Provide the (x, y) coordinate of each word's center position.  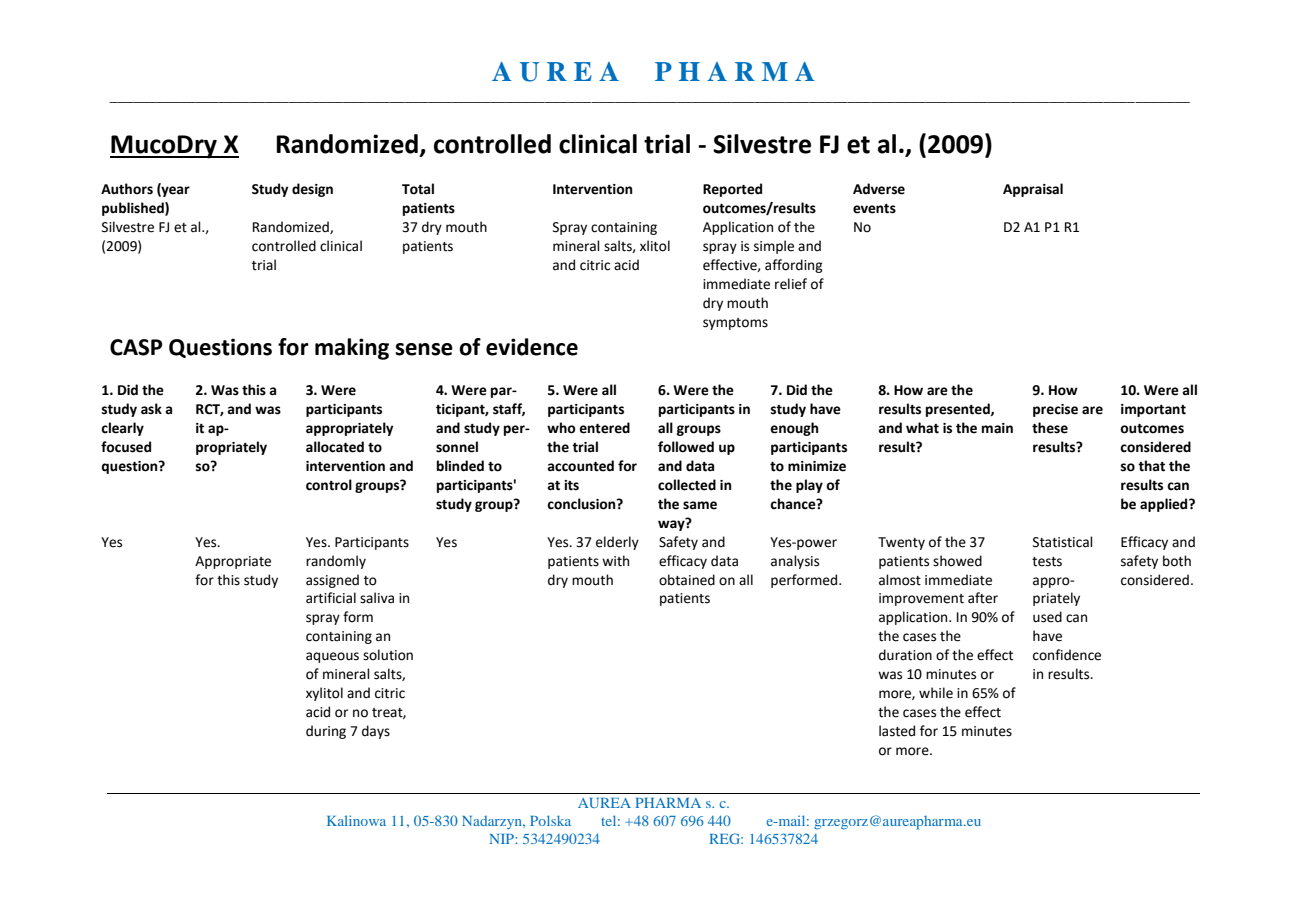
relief (791, 284)
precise (1055, 410)
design (312, 190)
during (326, 732)
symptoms (735, 324)
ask (151, 409)
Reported (732, 190)
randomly (336, 562)
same (700, 505)
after (983, 598)
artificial (331, 598)
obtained (687, 580)
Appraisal (1033, 190)
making (352, 349)
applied (1165, 505)
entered (604, 428)
